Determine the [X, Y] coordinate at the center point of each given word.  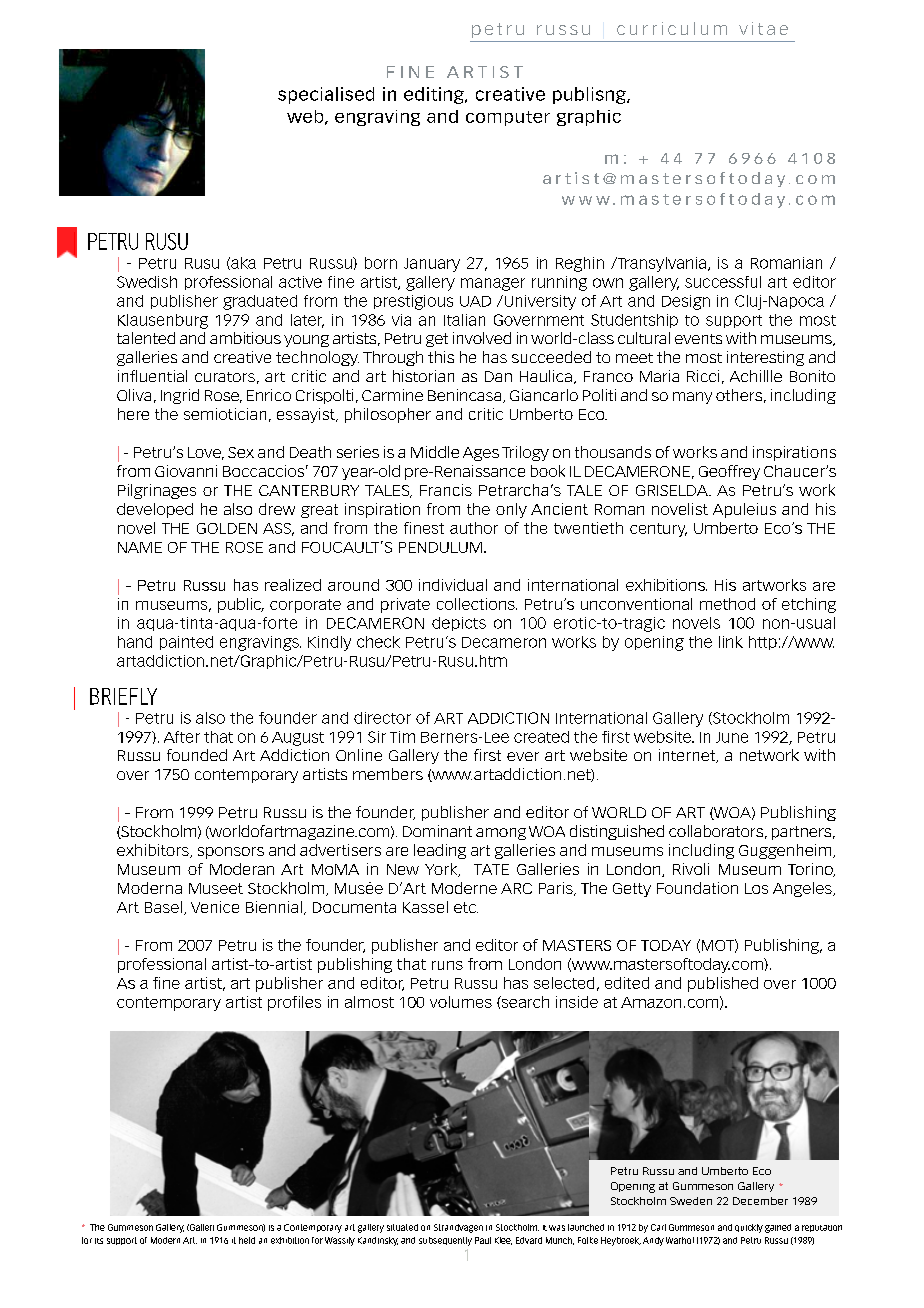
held [247, 1240]
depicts [459, 624]
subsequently [445, 1241]
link [731, 642]
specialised [326, 95]
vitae [763, 28]
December [760, 1201]
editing [435, 95]
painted [186, 643]
